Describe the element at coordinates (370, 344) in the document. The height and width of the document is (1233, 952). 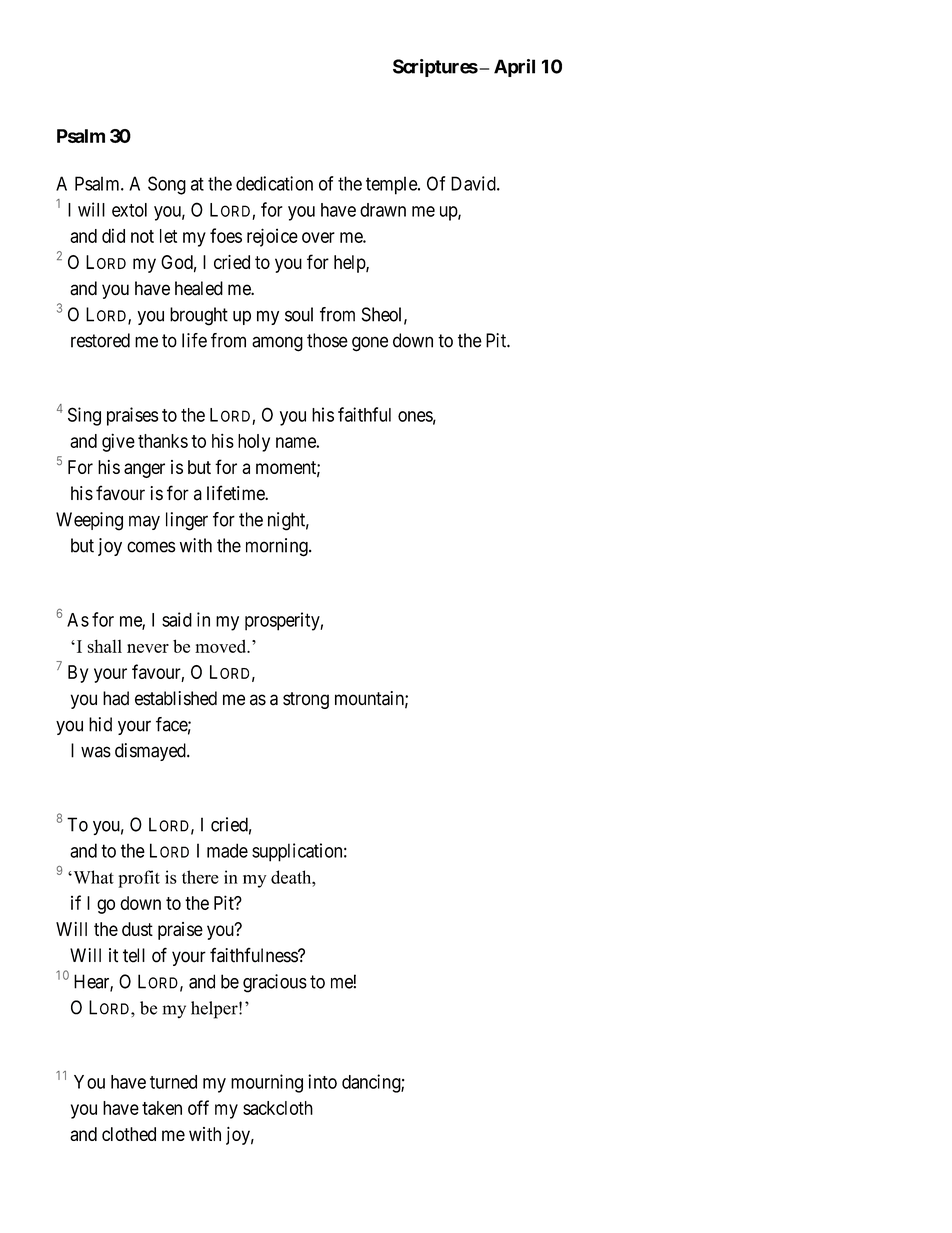
I see `gone` at that location.
